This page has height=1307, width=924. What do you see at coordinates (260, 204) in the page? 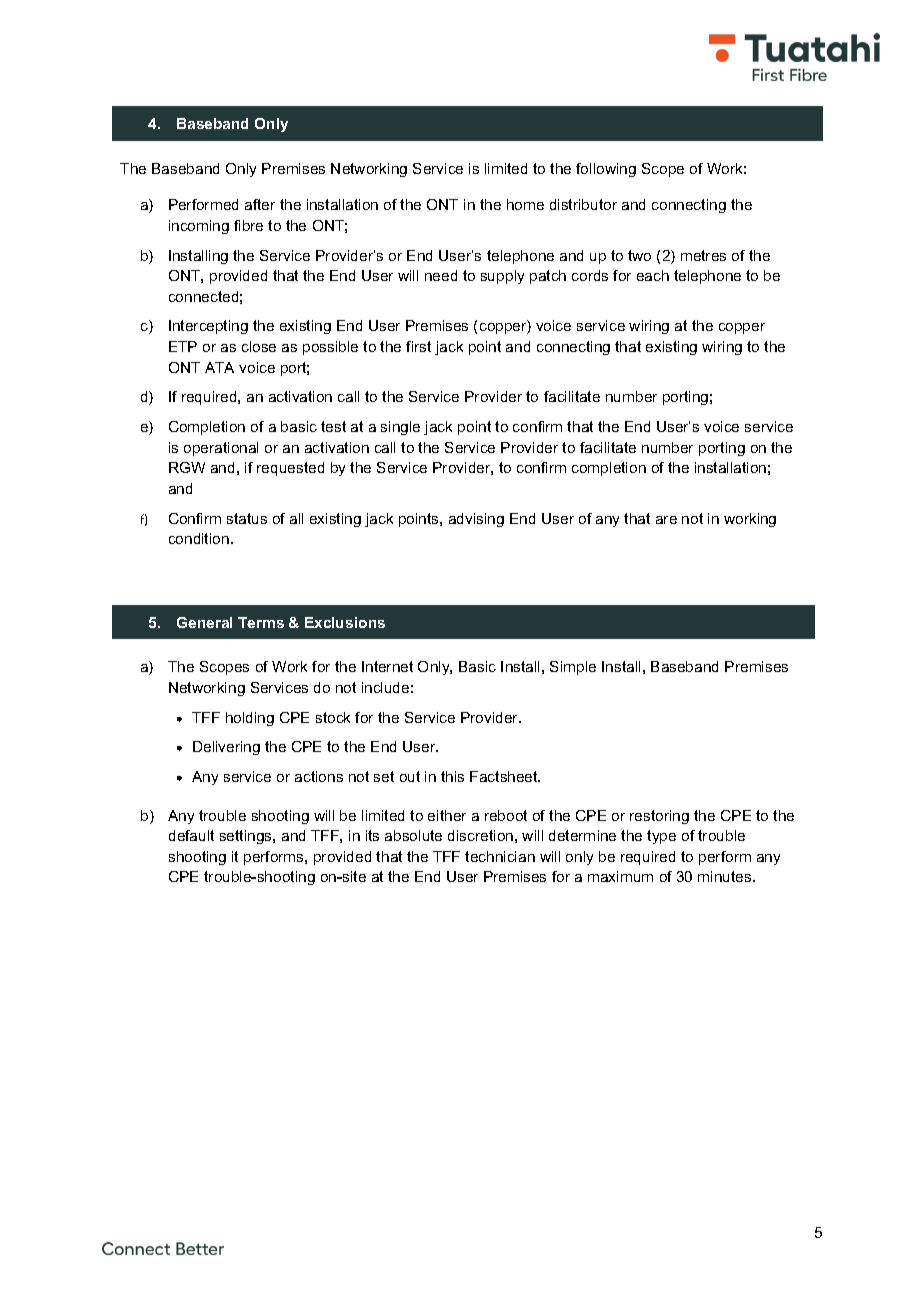
I see `after` at bounding box center [260, 204].
